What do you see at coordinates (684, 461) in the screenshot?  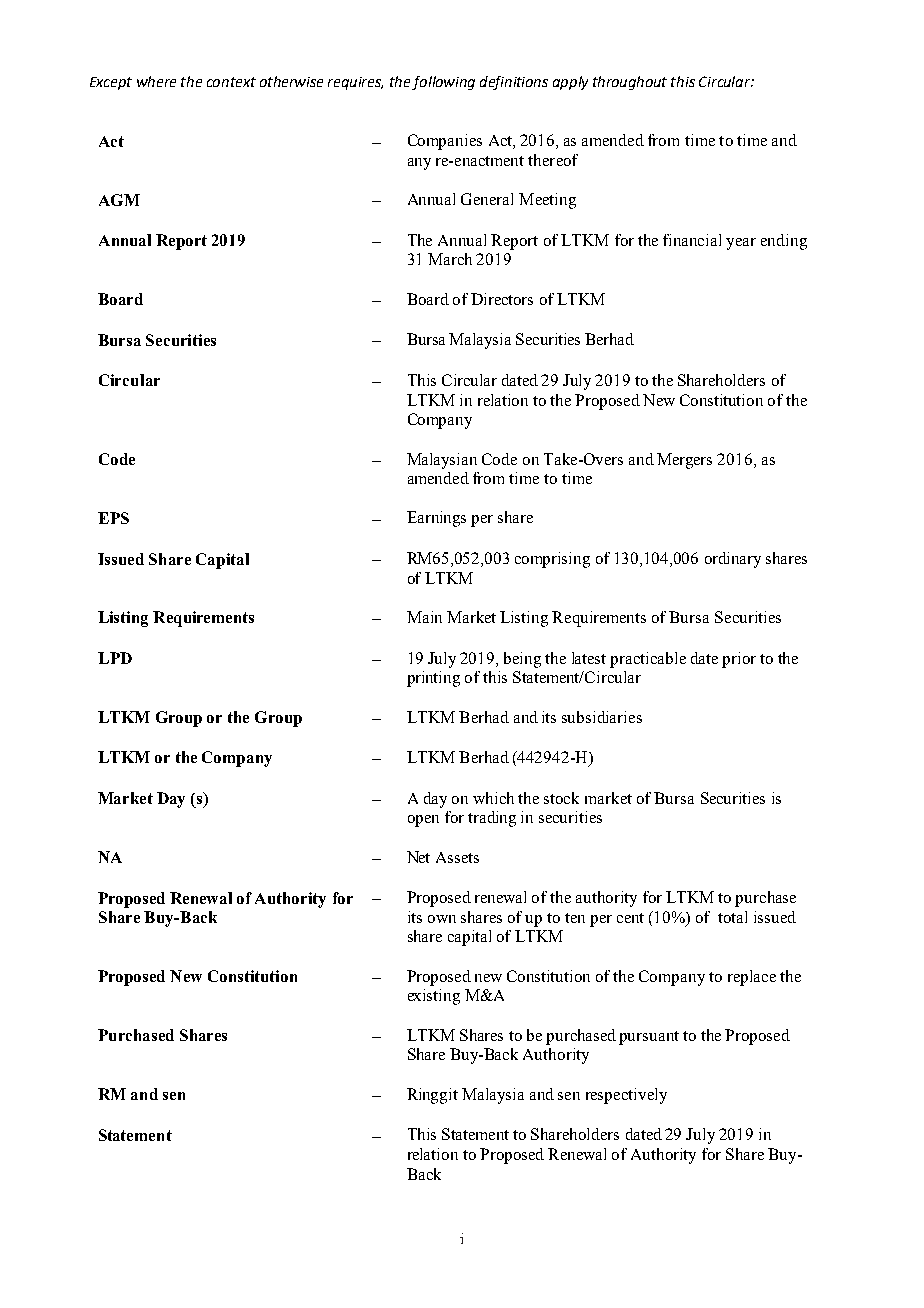 I see `Mergers` at bounding box center [684, 461].
